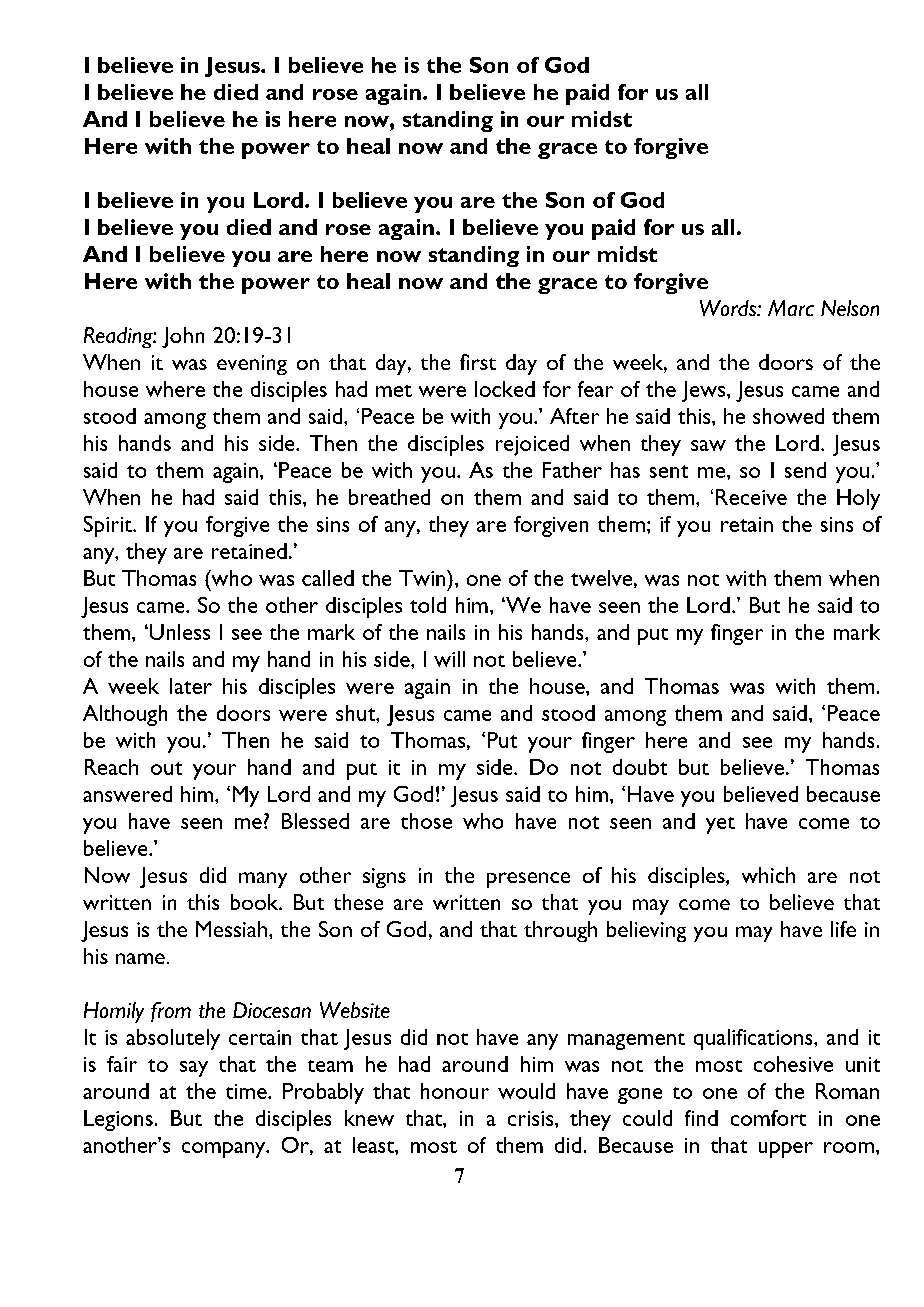  I want to click on comfort, so click(768, 1118).
